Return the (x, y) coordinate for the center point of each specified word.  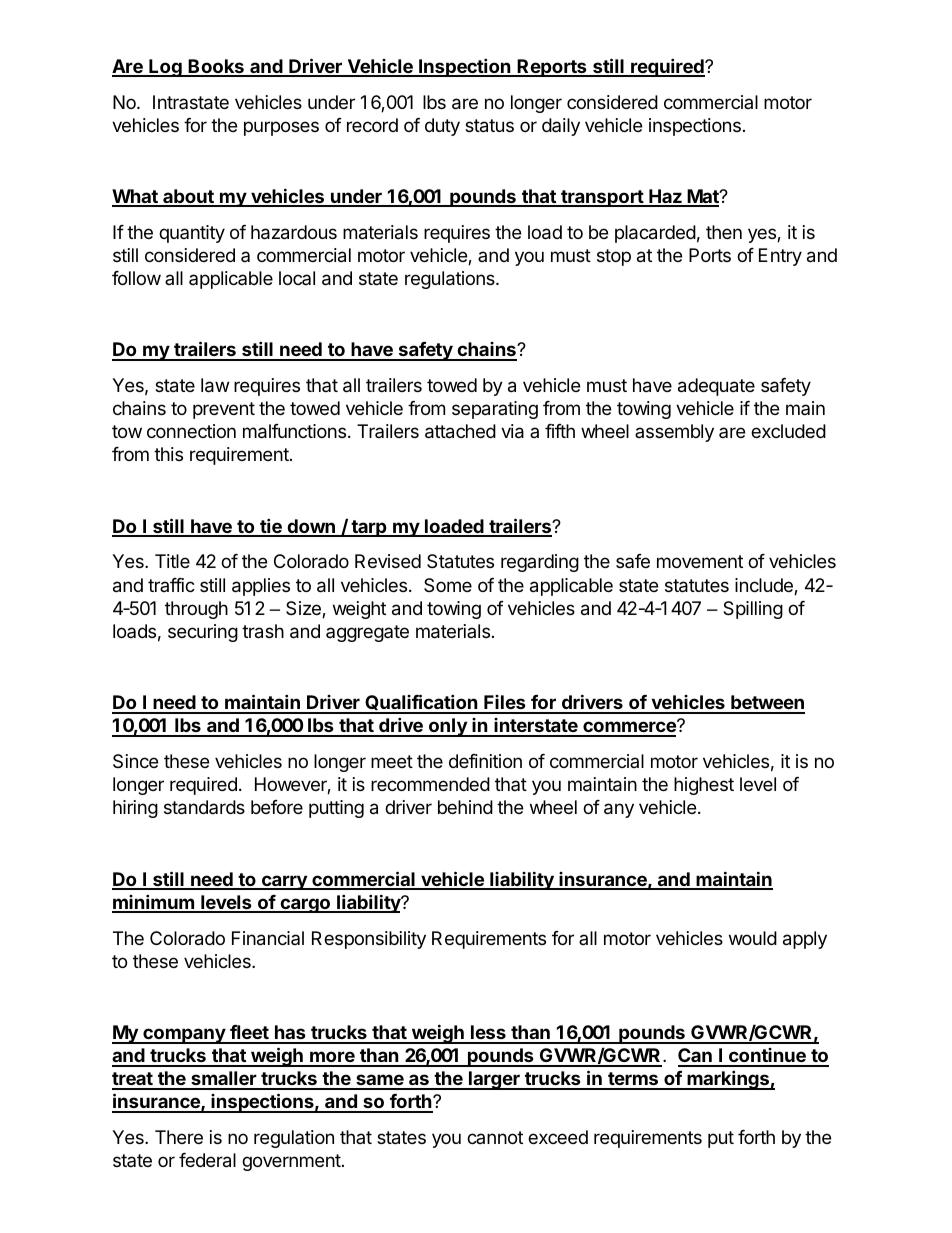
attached (460, 431)
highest (704, 786)
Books (216, 67)
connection (191, 431)
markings (728, 1080)
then (724, 232)
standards (204, 807)
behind (465, 807)
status (489, 126)
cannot (495, 1137)
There (179, 1137)
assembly (674, 433)
